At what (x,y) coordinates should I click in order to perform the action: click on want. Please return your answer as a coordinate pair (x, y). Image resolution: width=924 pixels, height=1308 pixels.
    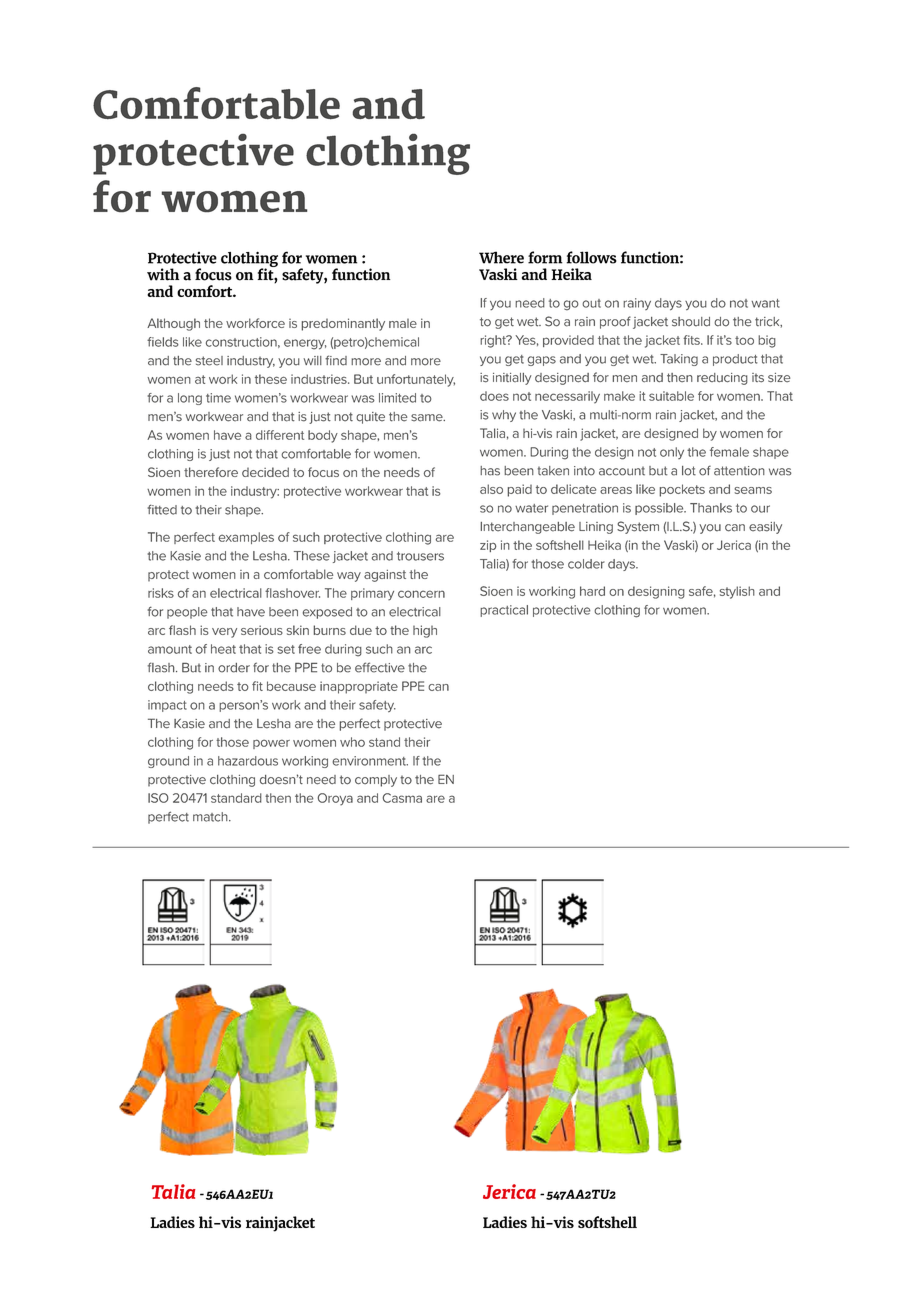
    Looking at the image, I should click on (765, 303).
